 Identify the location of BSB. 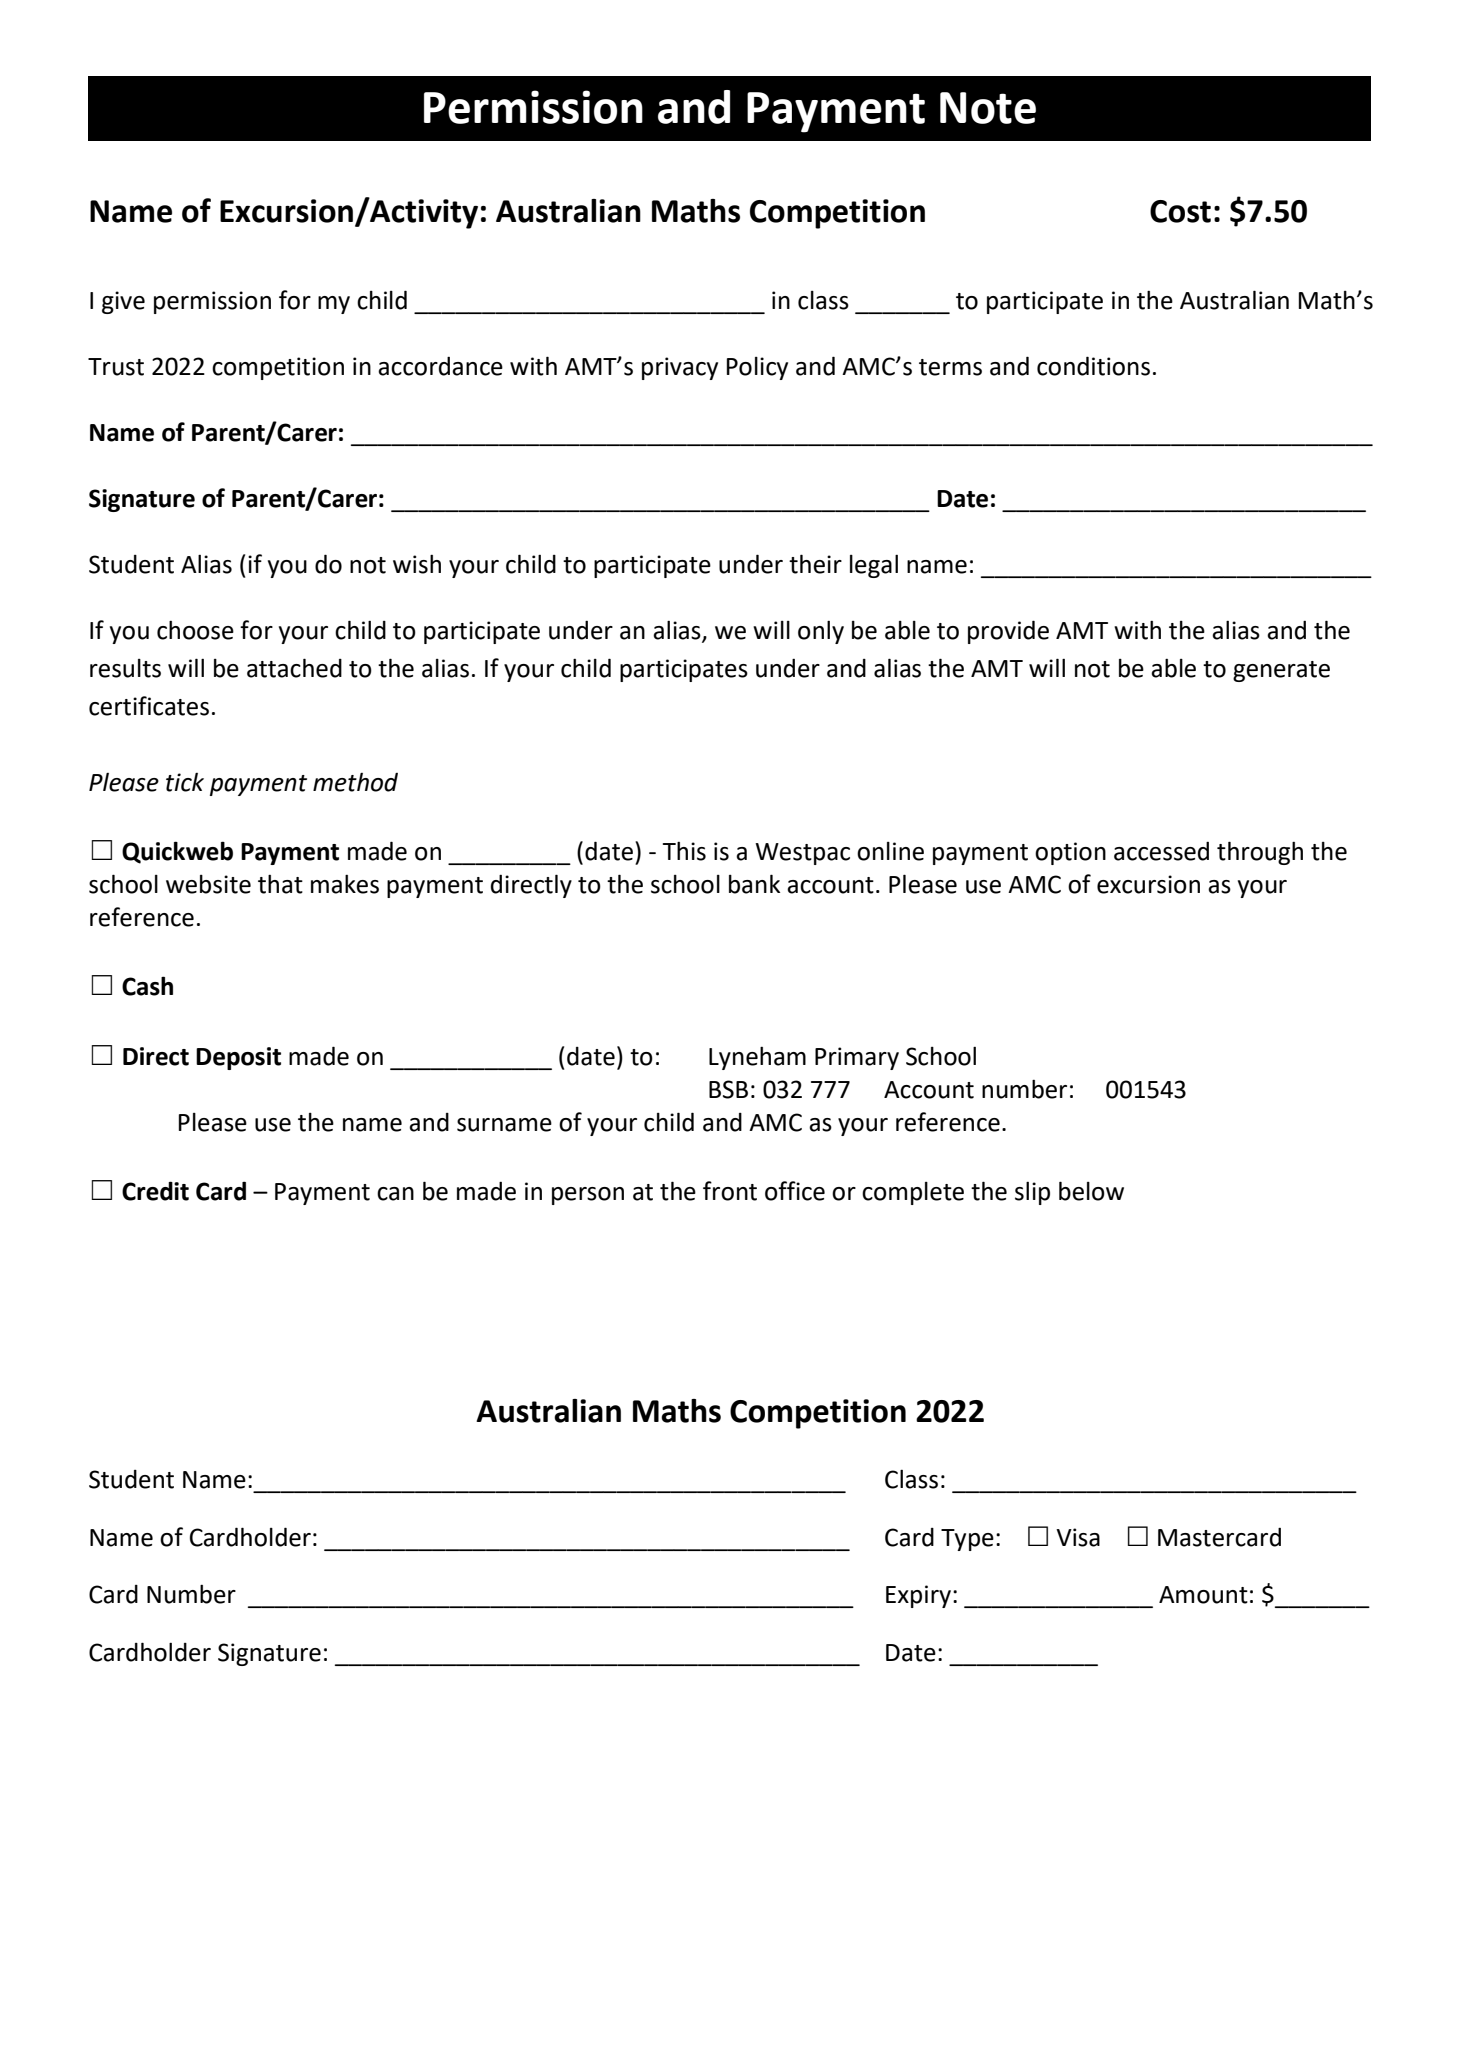
(728, 1089).
